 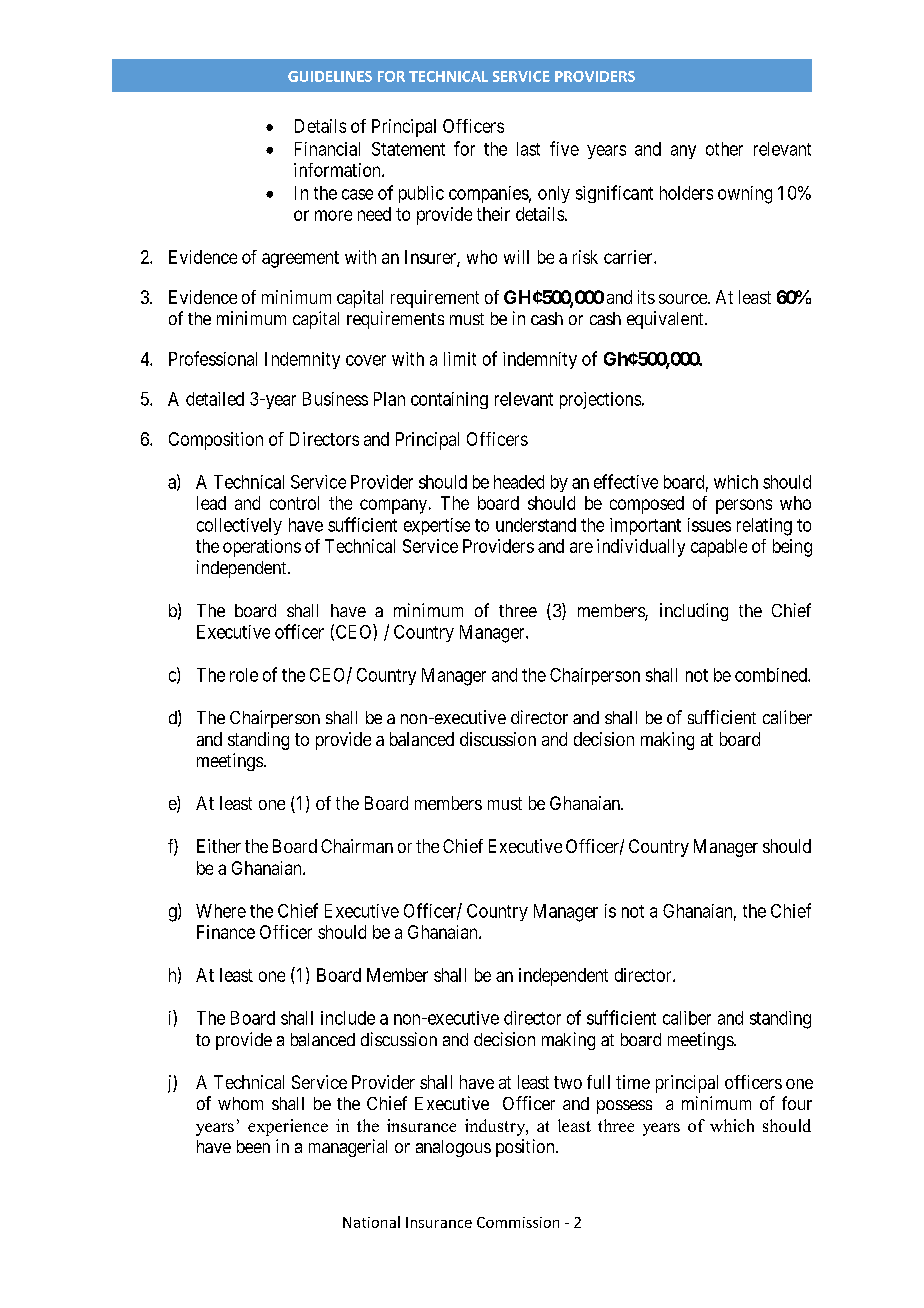 I want to click on GUIDELINES, so click(x=330, y=76).
